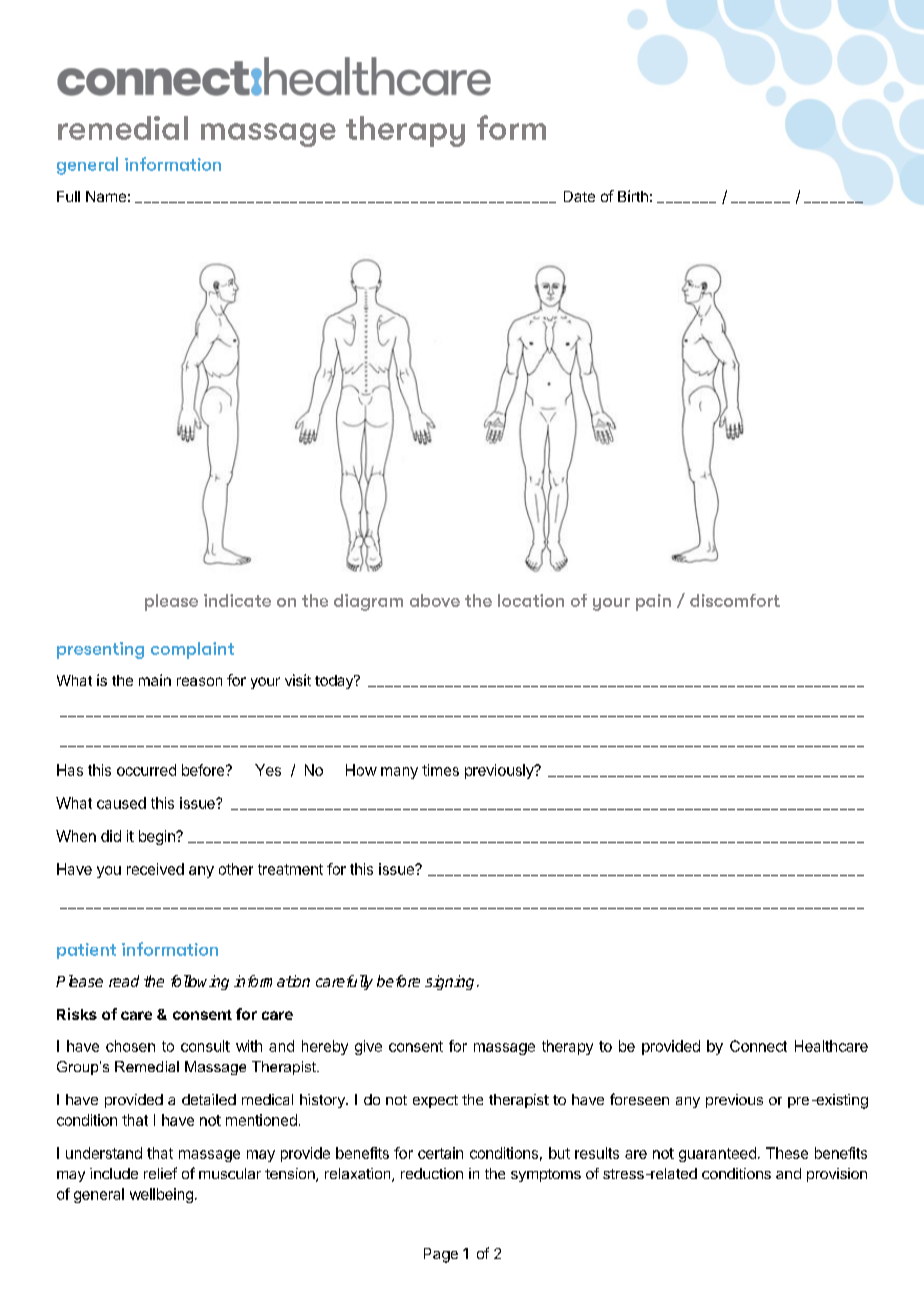 The height and width of the page is (1308, 924). I want to click on received, so click(155, 869).
